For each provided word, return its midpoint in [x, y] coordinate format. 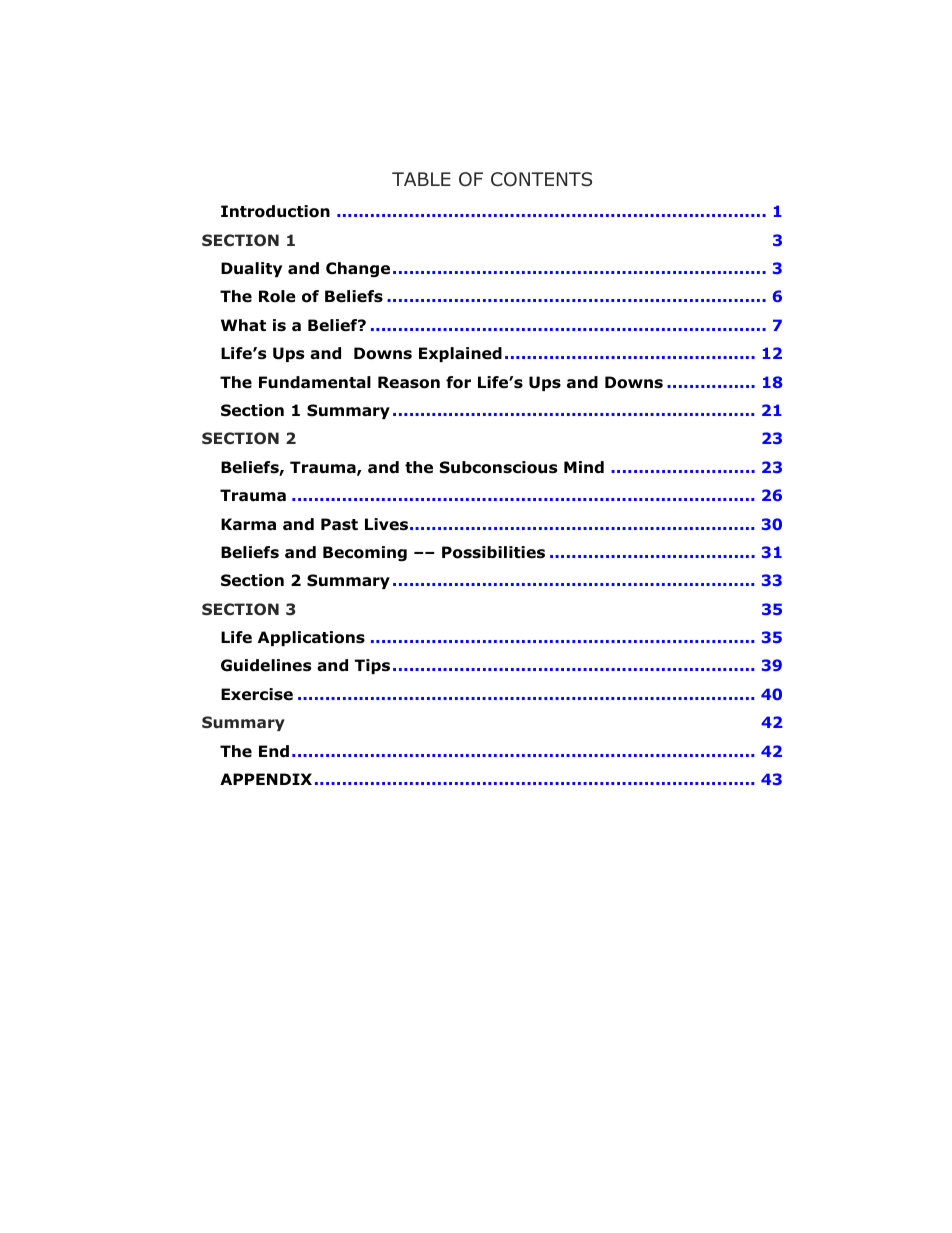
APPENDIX [266, 779]
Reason [409, 382]
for [458, 382]
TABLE [421, 179]
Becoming [365, 554]
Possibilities [493, 552]
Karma [248, 524]
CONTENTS [541, 179]
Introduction [275, 211]
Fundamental [315, 382]
